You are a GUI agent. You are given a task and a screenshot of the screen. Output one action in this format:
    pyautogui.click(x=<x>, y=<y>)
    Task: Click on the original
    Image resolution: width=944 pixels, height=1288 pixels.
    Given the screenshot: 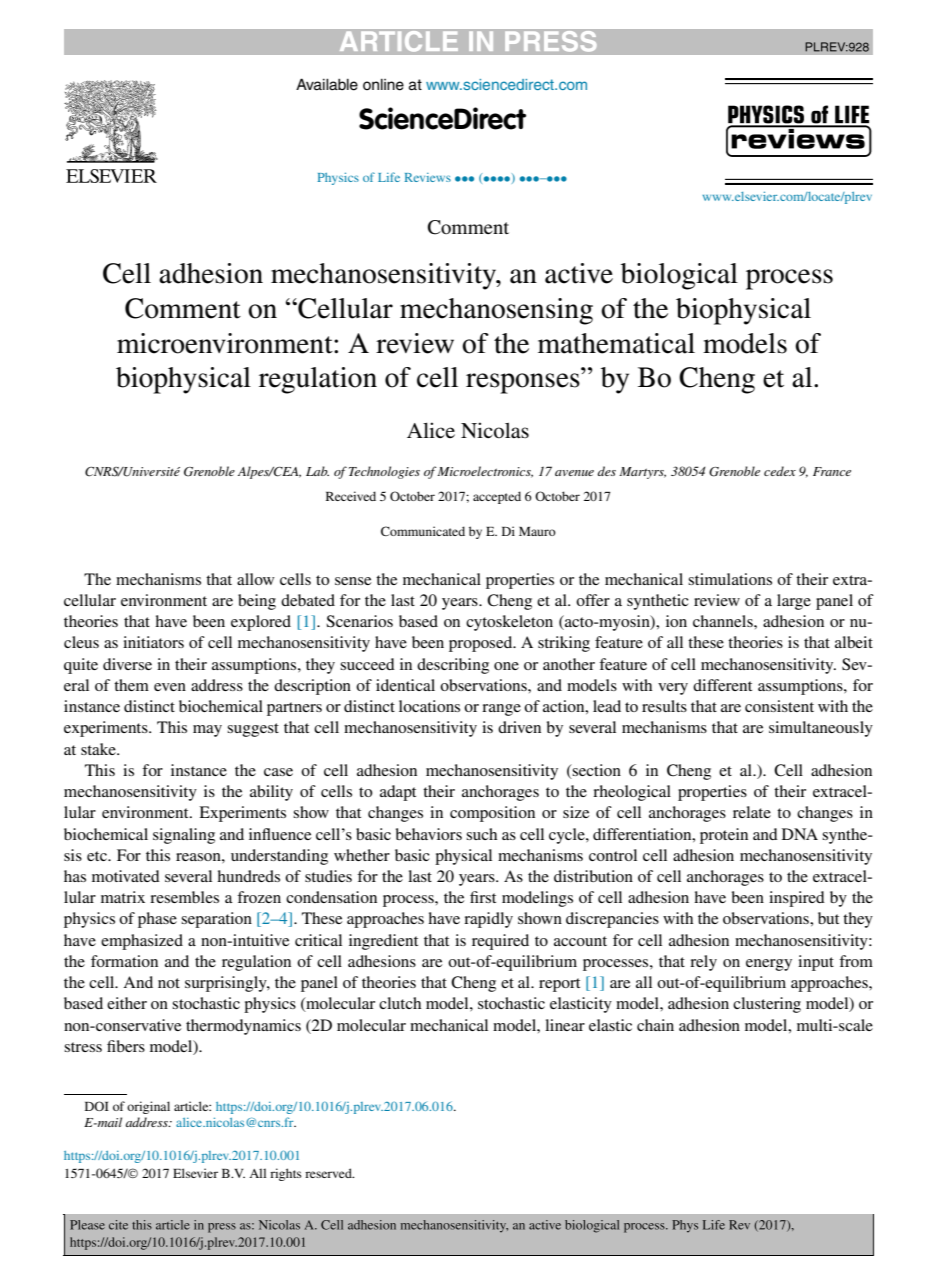 What is the action you would take?
    pyautogui.click(x=148, y=1107)
